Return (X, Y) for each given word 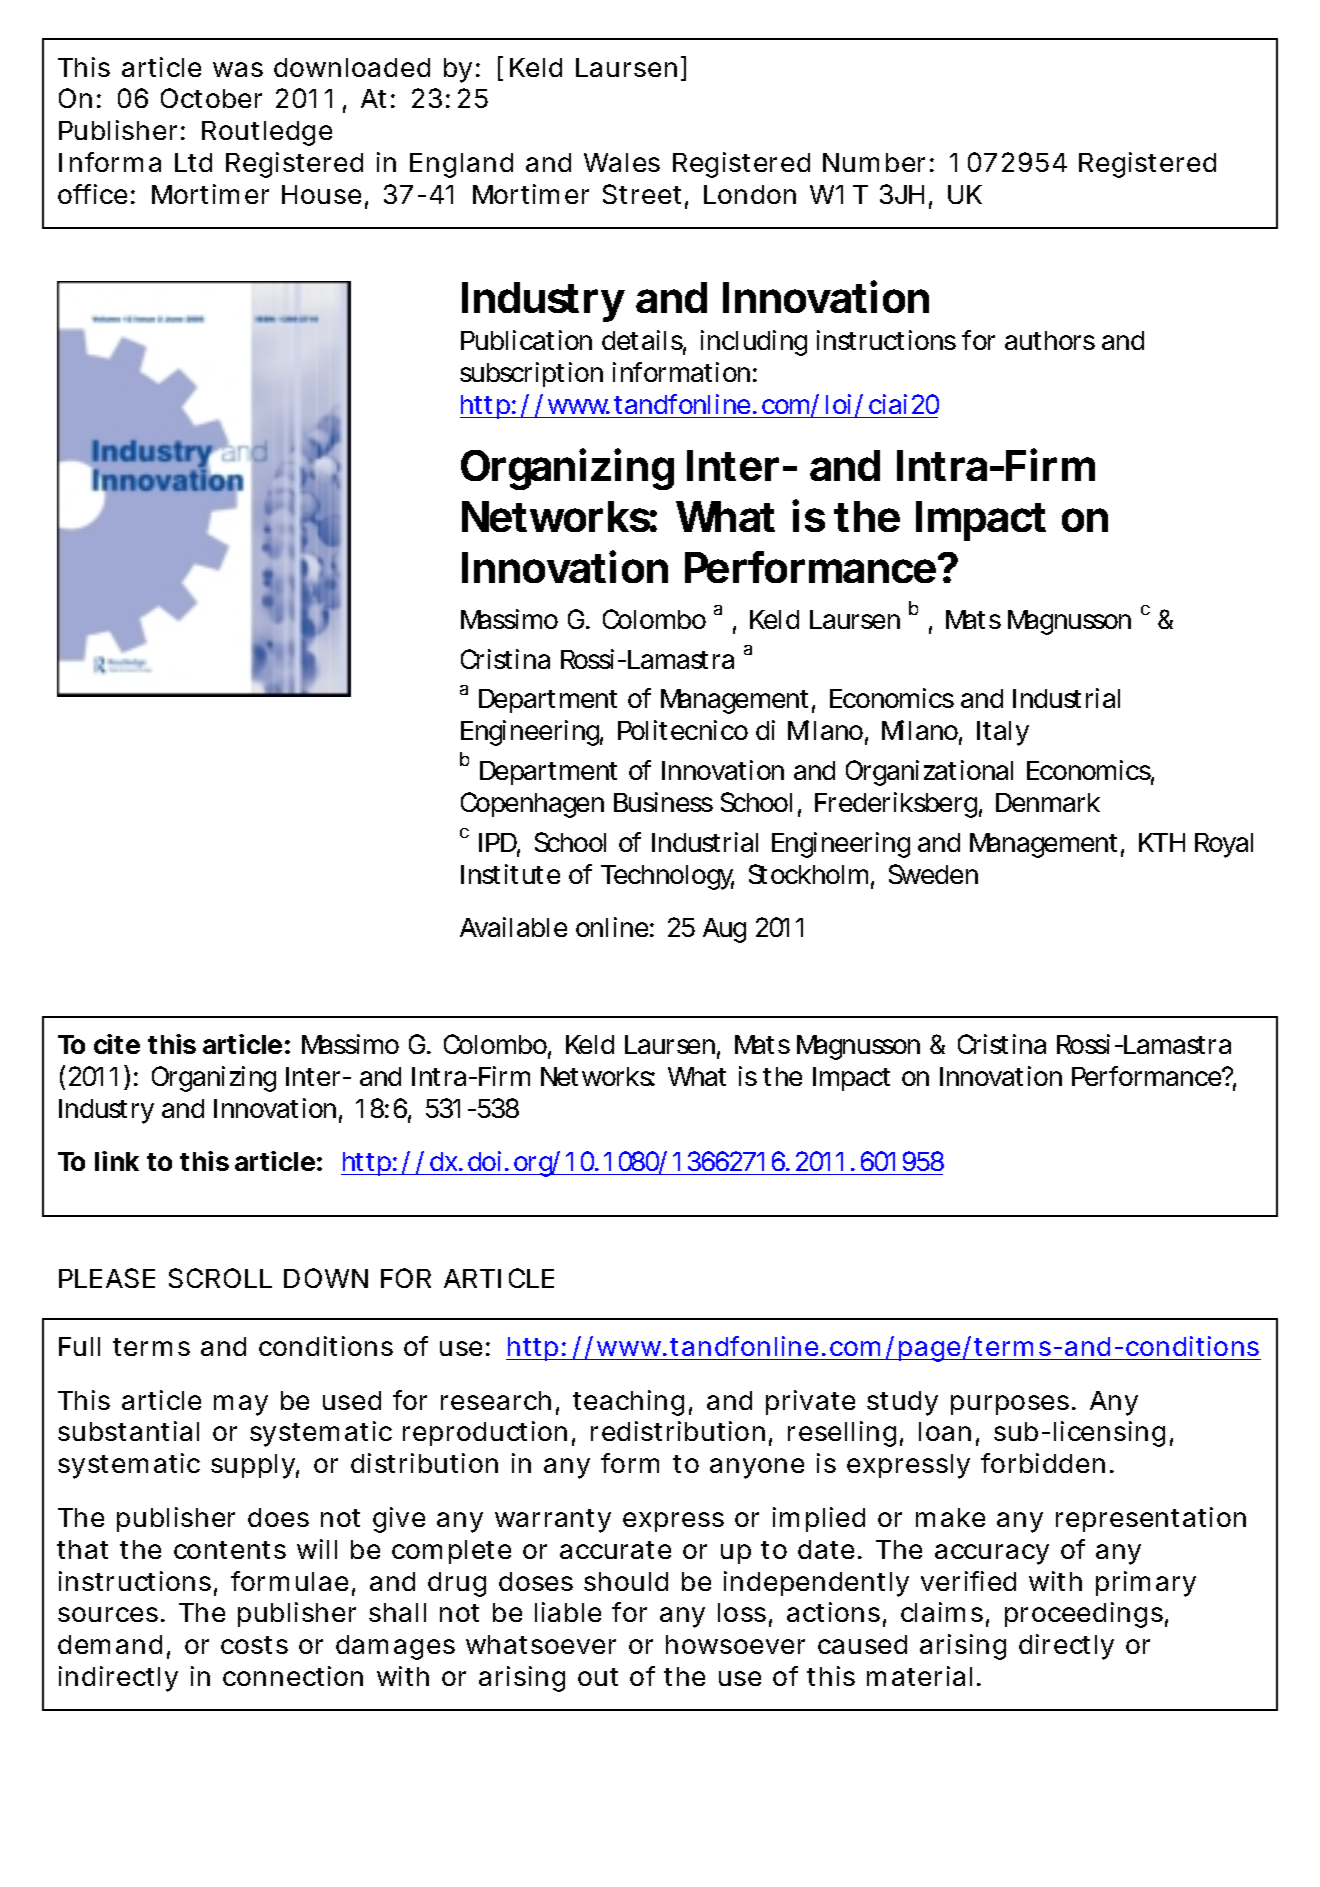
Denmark (1048, 802)
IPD (498, 842)
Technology (667, 877)
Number (874, 162)
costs (254, 1645)
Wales (622, 162)
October (211, 98)
